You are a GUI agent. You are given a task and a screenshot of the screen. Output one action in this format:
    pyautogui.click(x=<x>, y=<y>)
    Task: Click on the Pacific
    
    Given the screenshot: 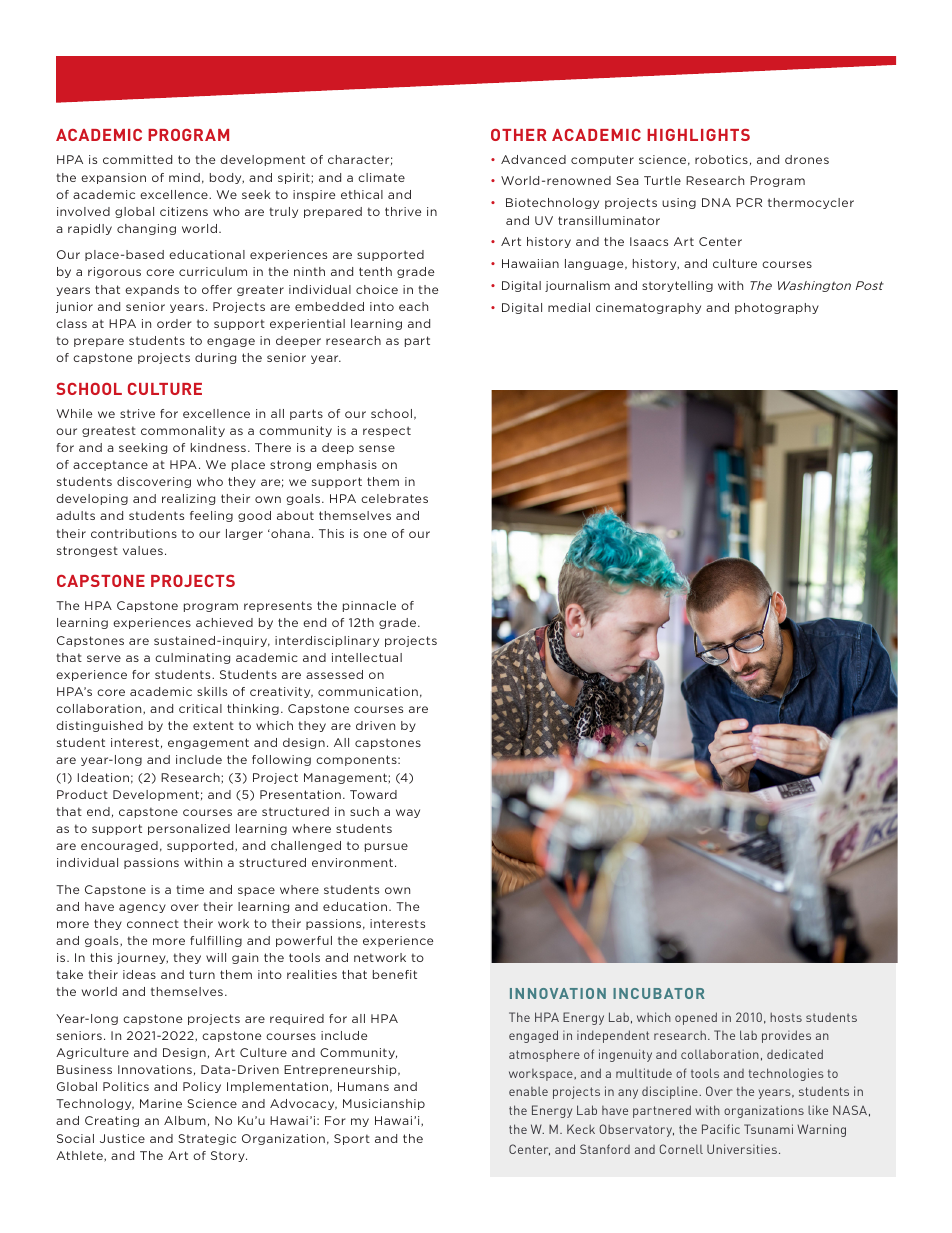 What is the action you would take?
    pyautogui.click(x=721, y=1129)
